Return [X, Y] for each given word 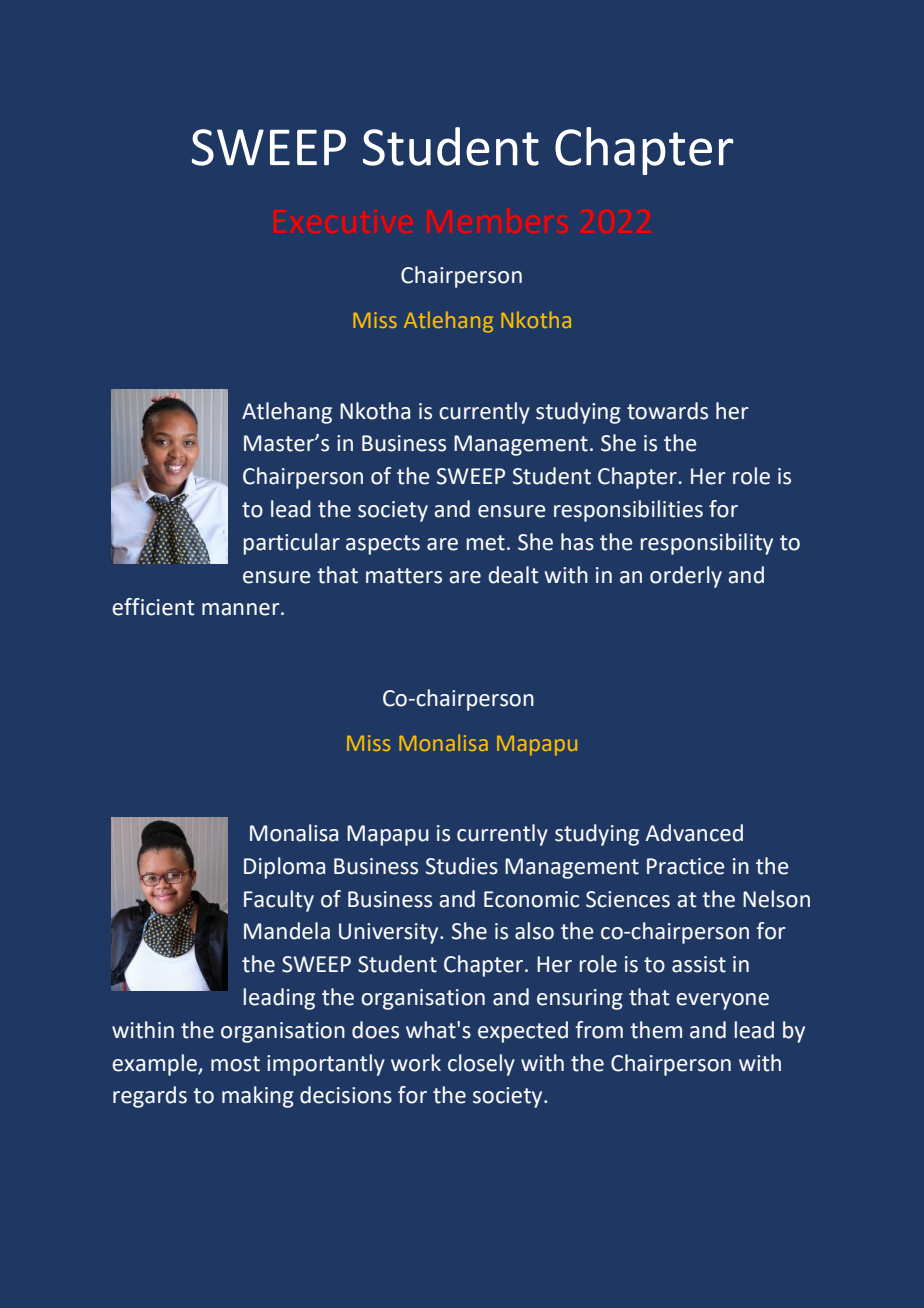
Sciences [628, 899]
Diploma [284, 868]
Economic [531, 899]
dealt [513, 575]
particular [292, 544]
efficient [153, 607]
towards [667, 411]
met [486, 543]
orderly [686, 577]
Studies [462, 866]
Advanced [694, 833]
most [235, 1064]
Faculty [279, 901]
